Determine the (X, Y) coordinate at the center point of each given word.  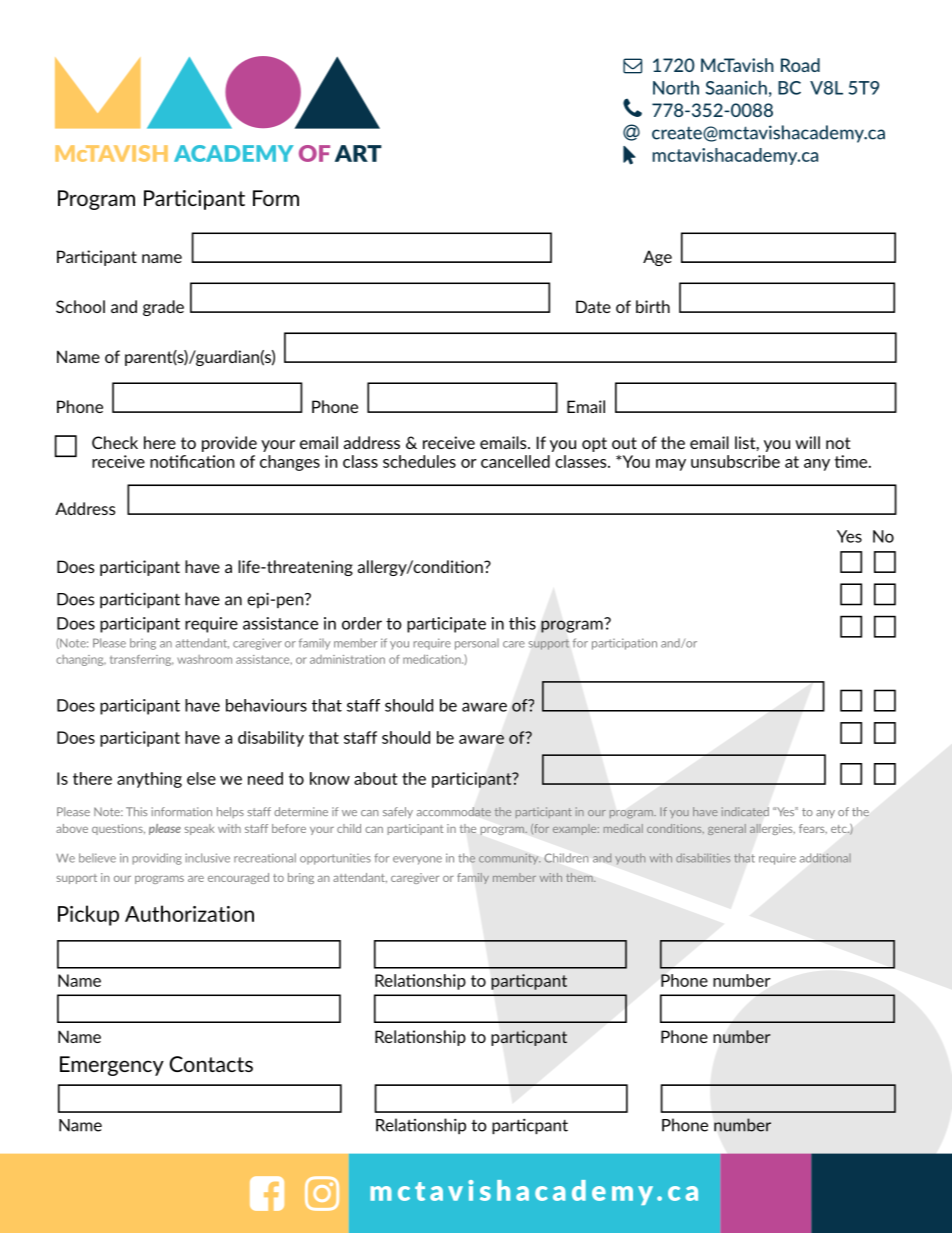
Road (800, 65)
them (580, 877)
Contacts (211, 1064)
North (676, 87)
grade (163, 308)
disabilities (703, 858)
